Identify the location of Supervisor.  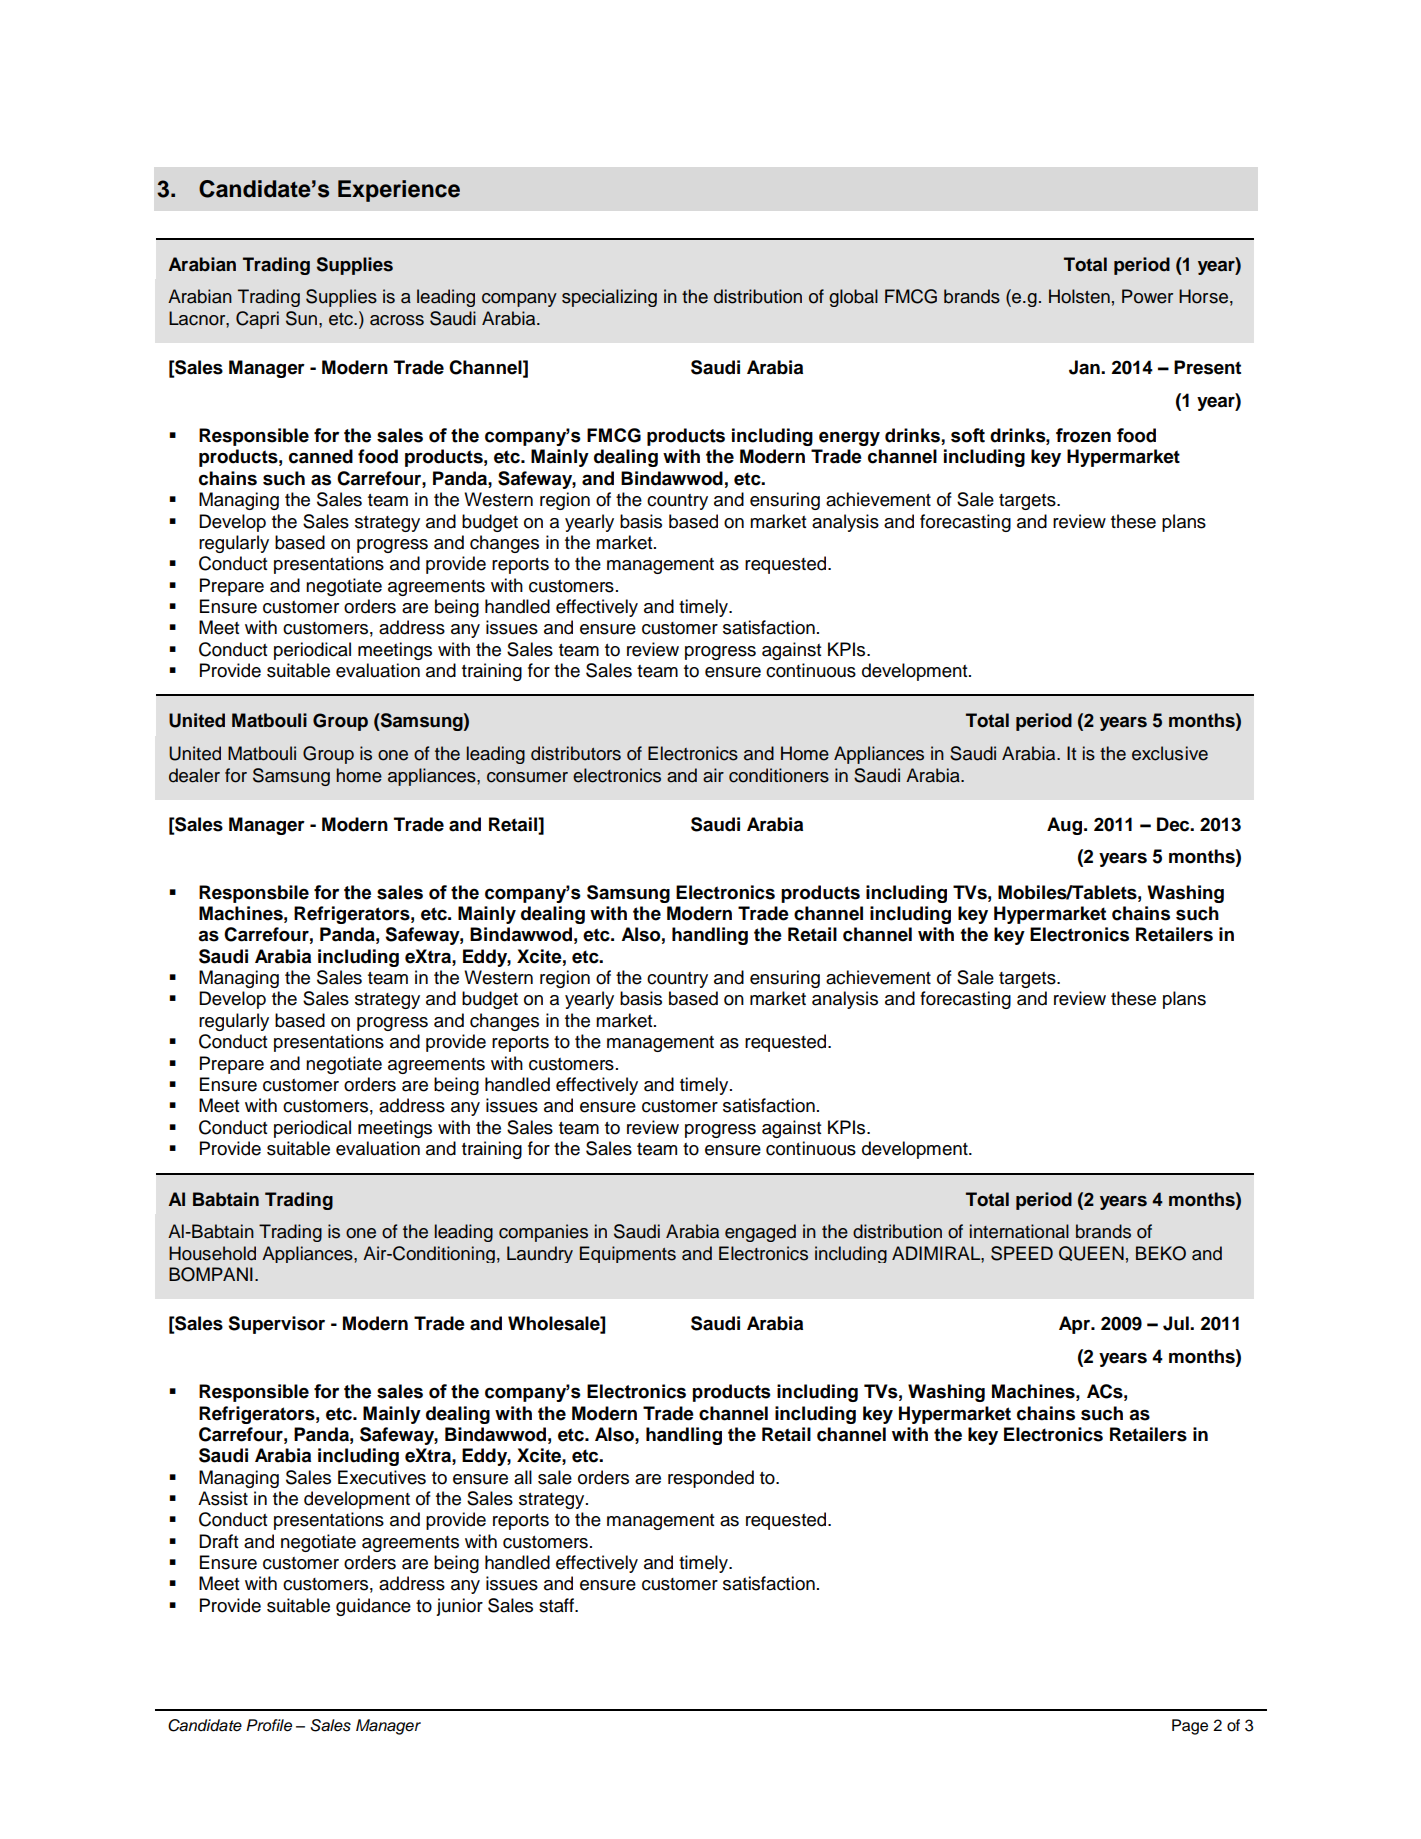
(276, 1325).
